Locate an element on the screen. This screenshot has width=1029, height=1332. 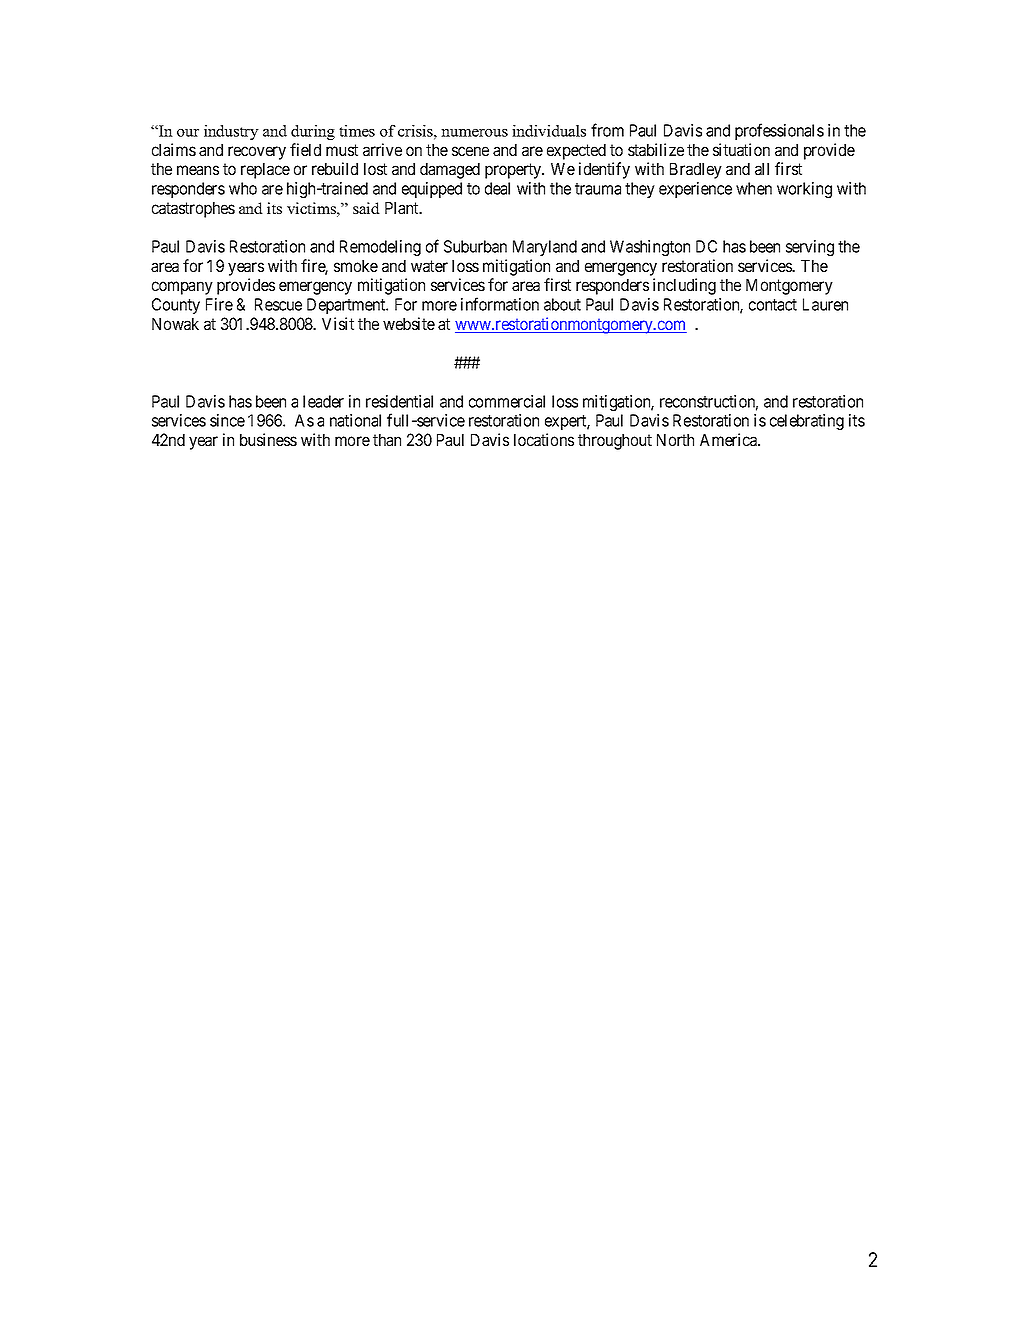
situation is located at coordinates (741, 149).
